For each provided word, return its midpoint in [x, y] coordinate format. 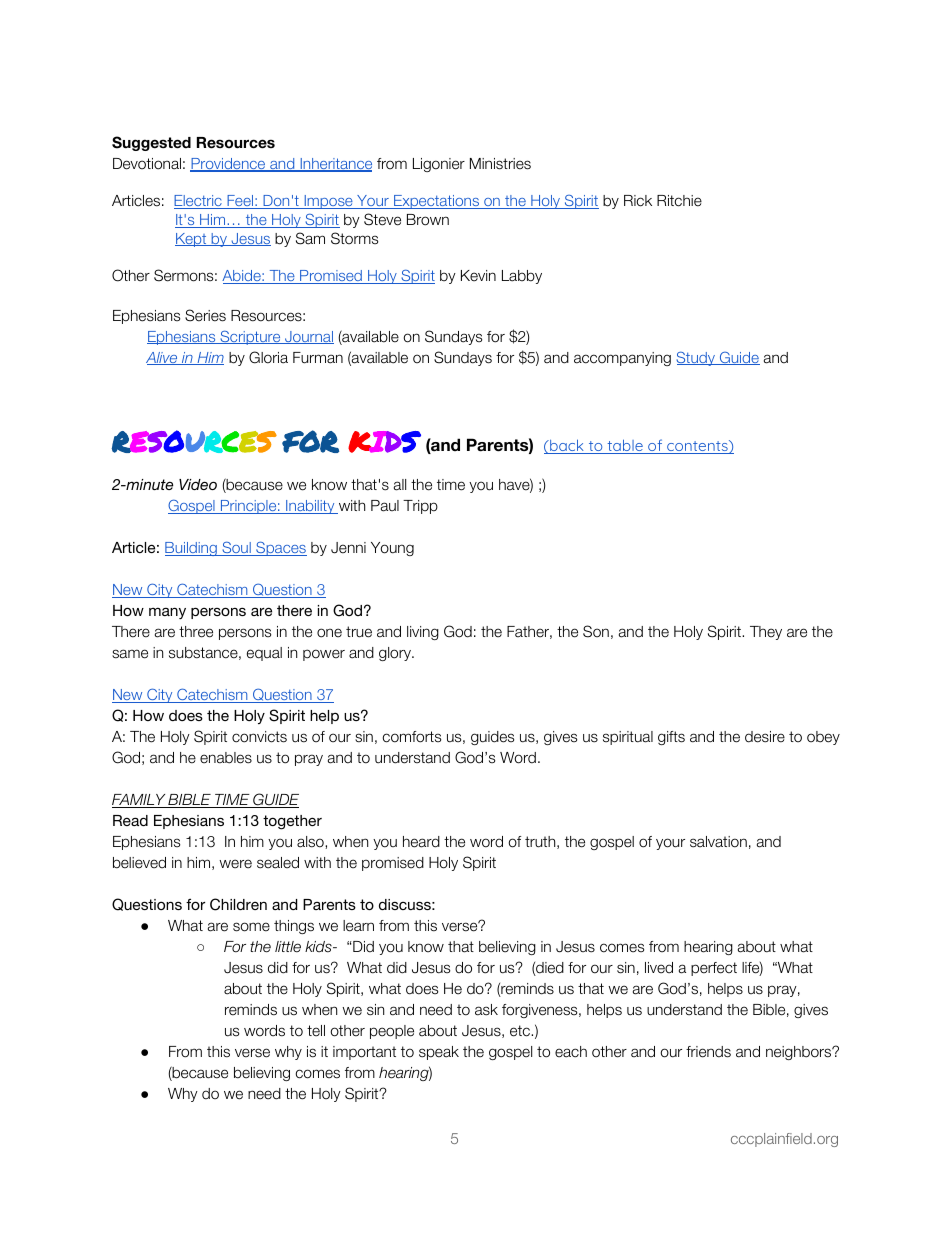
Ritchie [679, 201]
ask [486, 1010]
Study [696, 358]
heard [421, 842]
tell [316, 1031]
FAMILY [140, 801]
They [766, 633]
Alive [163, 358]
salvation [718, 842]
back [567, 446]
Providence [229, 165]
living [423, 633]
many [167, 613]
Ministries [500, 164]
